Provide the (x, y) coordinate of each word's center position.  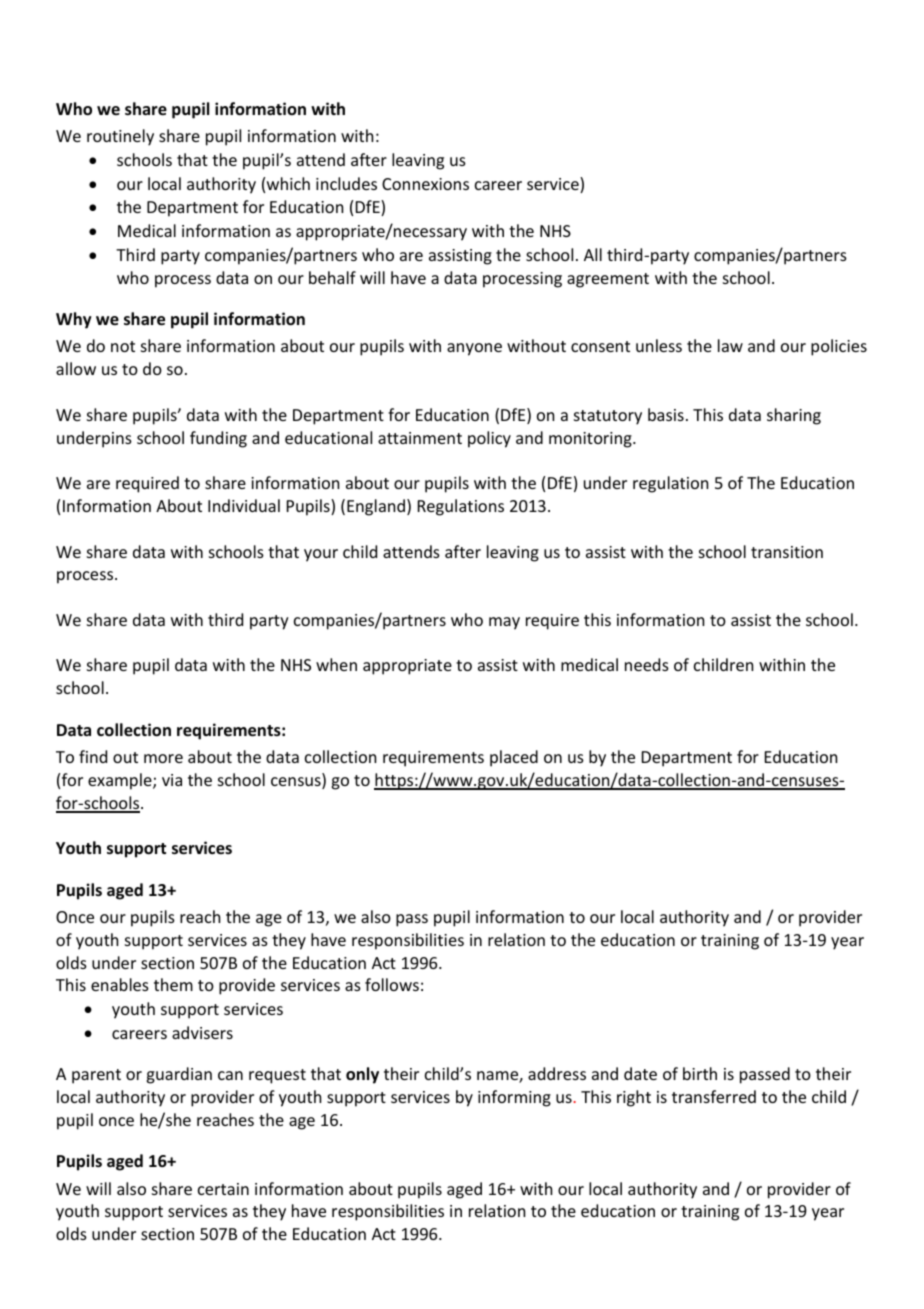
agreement (608, 280)
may (504, 623)
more (163, 758)
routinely (120, 137)
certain (223, 1189)
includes (346, 183)
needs (647, 664)
